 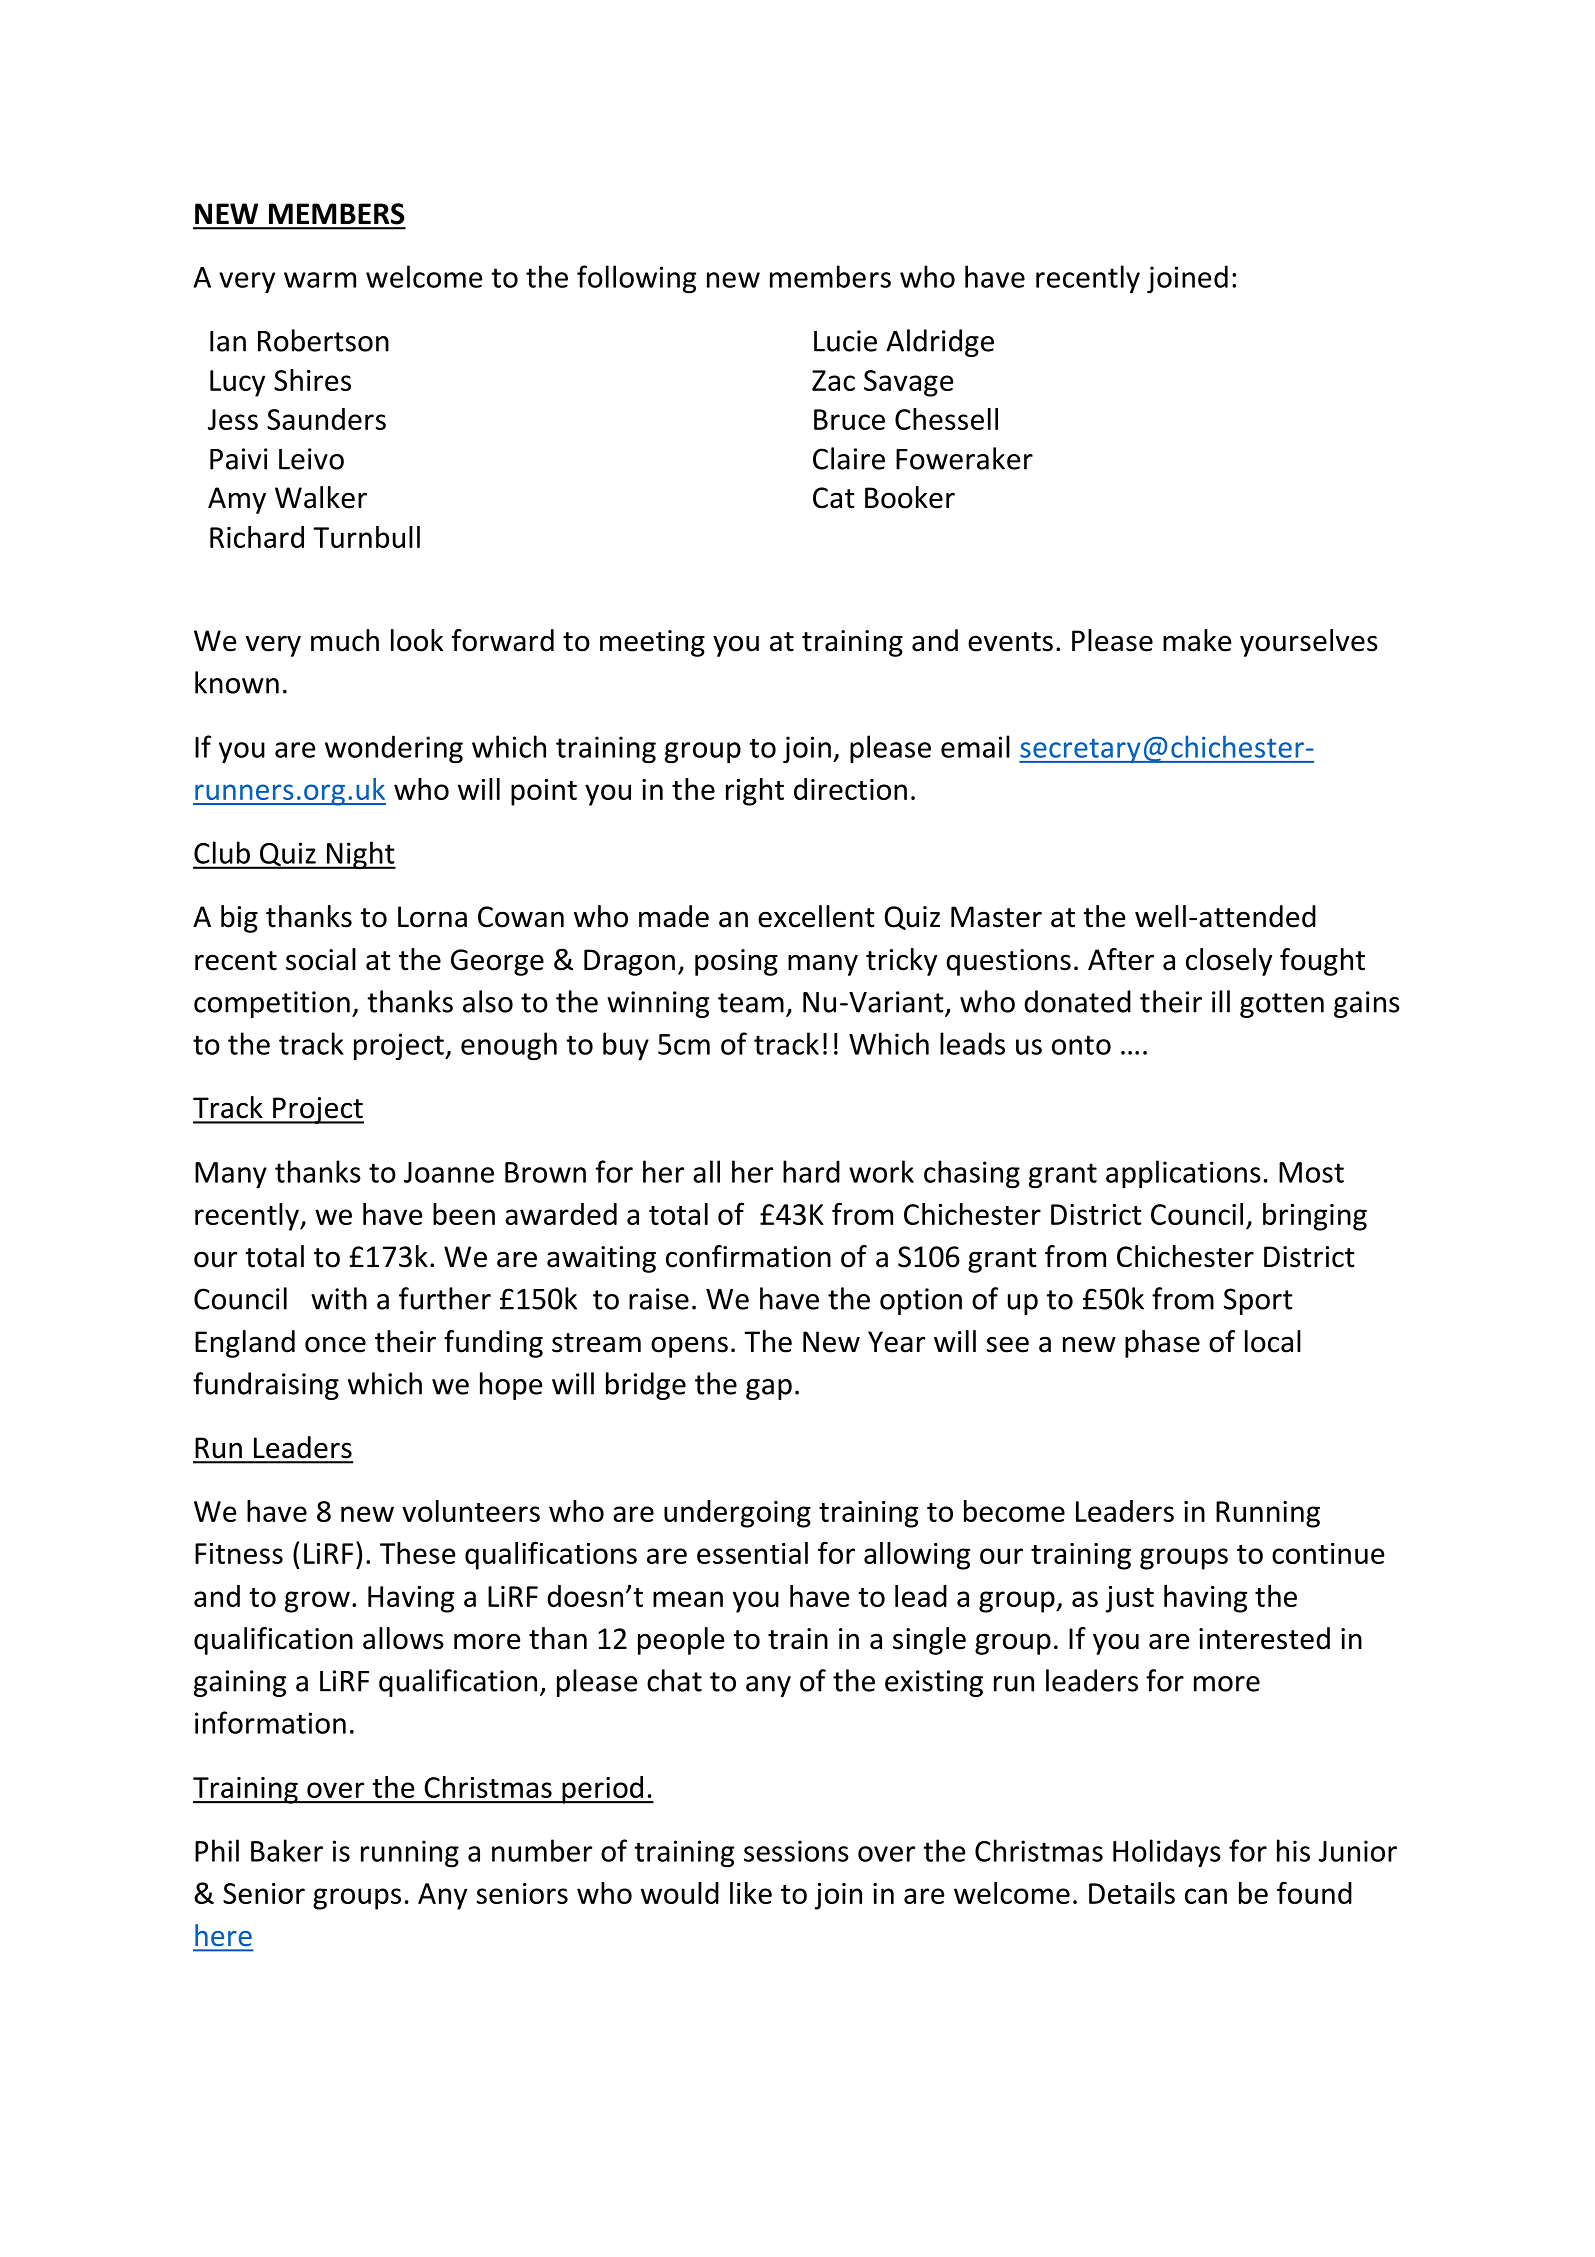 What do you see at coordinates (323, 340) in the page?
I see `Robertson` at bounding box center [323, 340].
